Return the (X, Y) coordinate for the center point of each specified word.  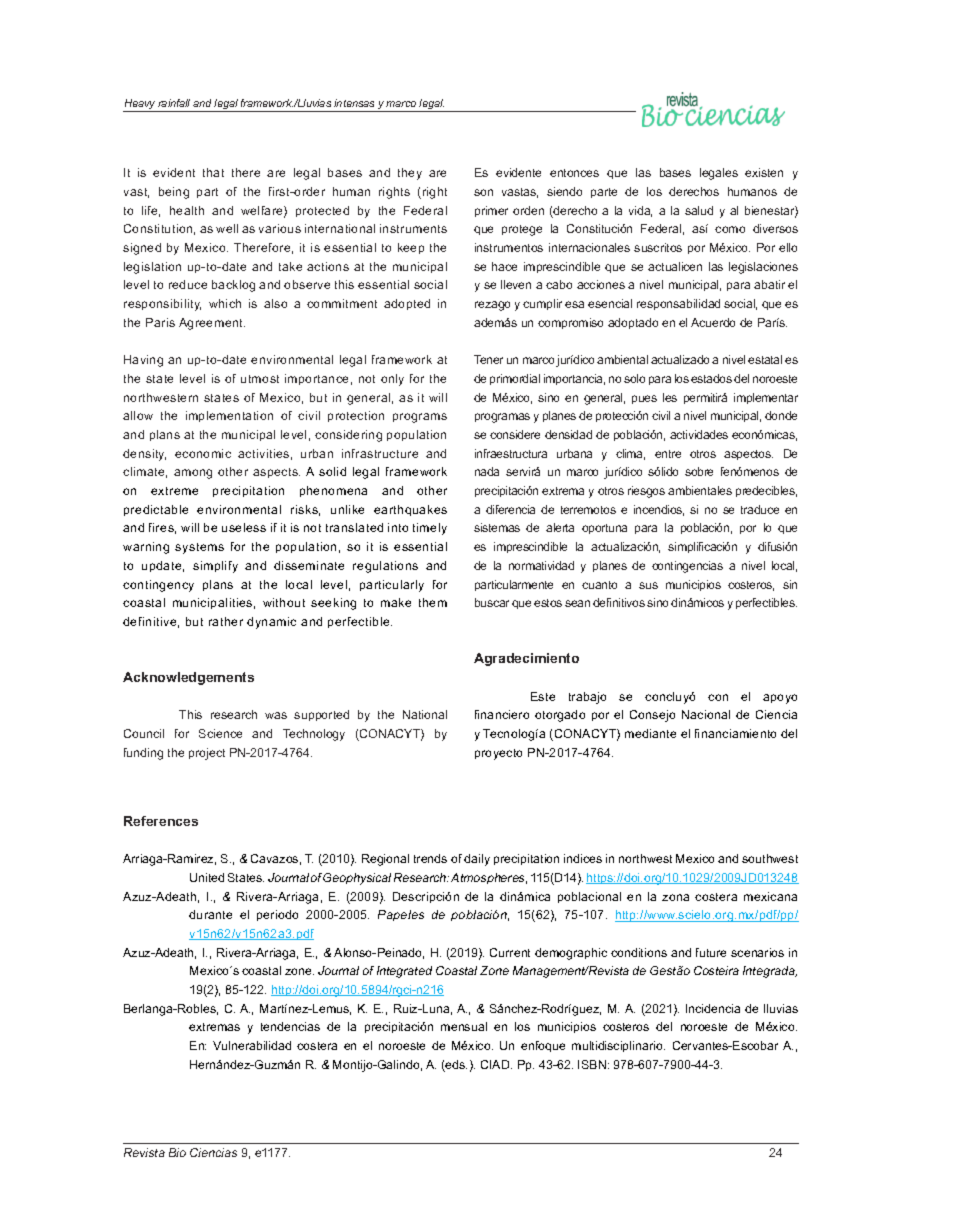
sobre (699, 471)
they (410, 174)
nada (487, 471)
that (213, 172)
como (730, 229)
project (207, 754)
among (193, 474)
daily (477, 860)
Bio (177, 1152)
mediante (650, 733)
